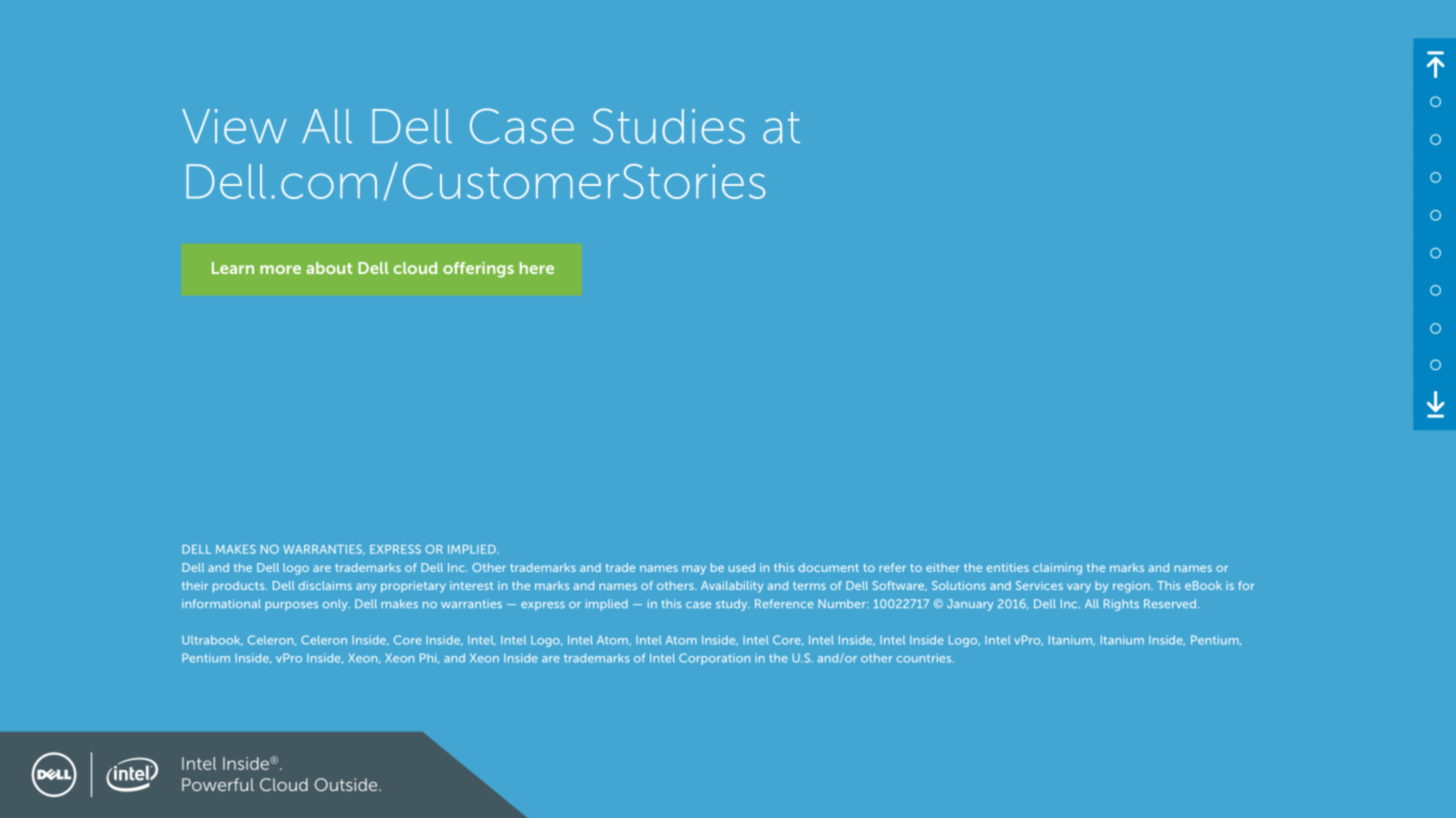  I want to click on Studies, so click(669, 126).
